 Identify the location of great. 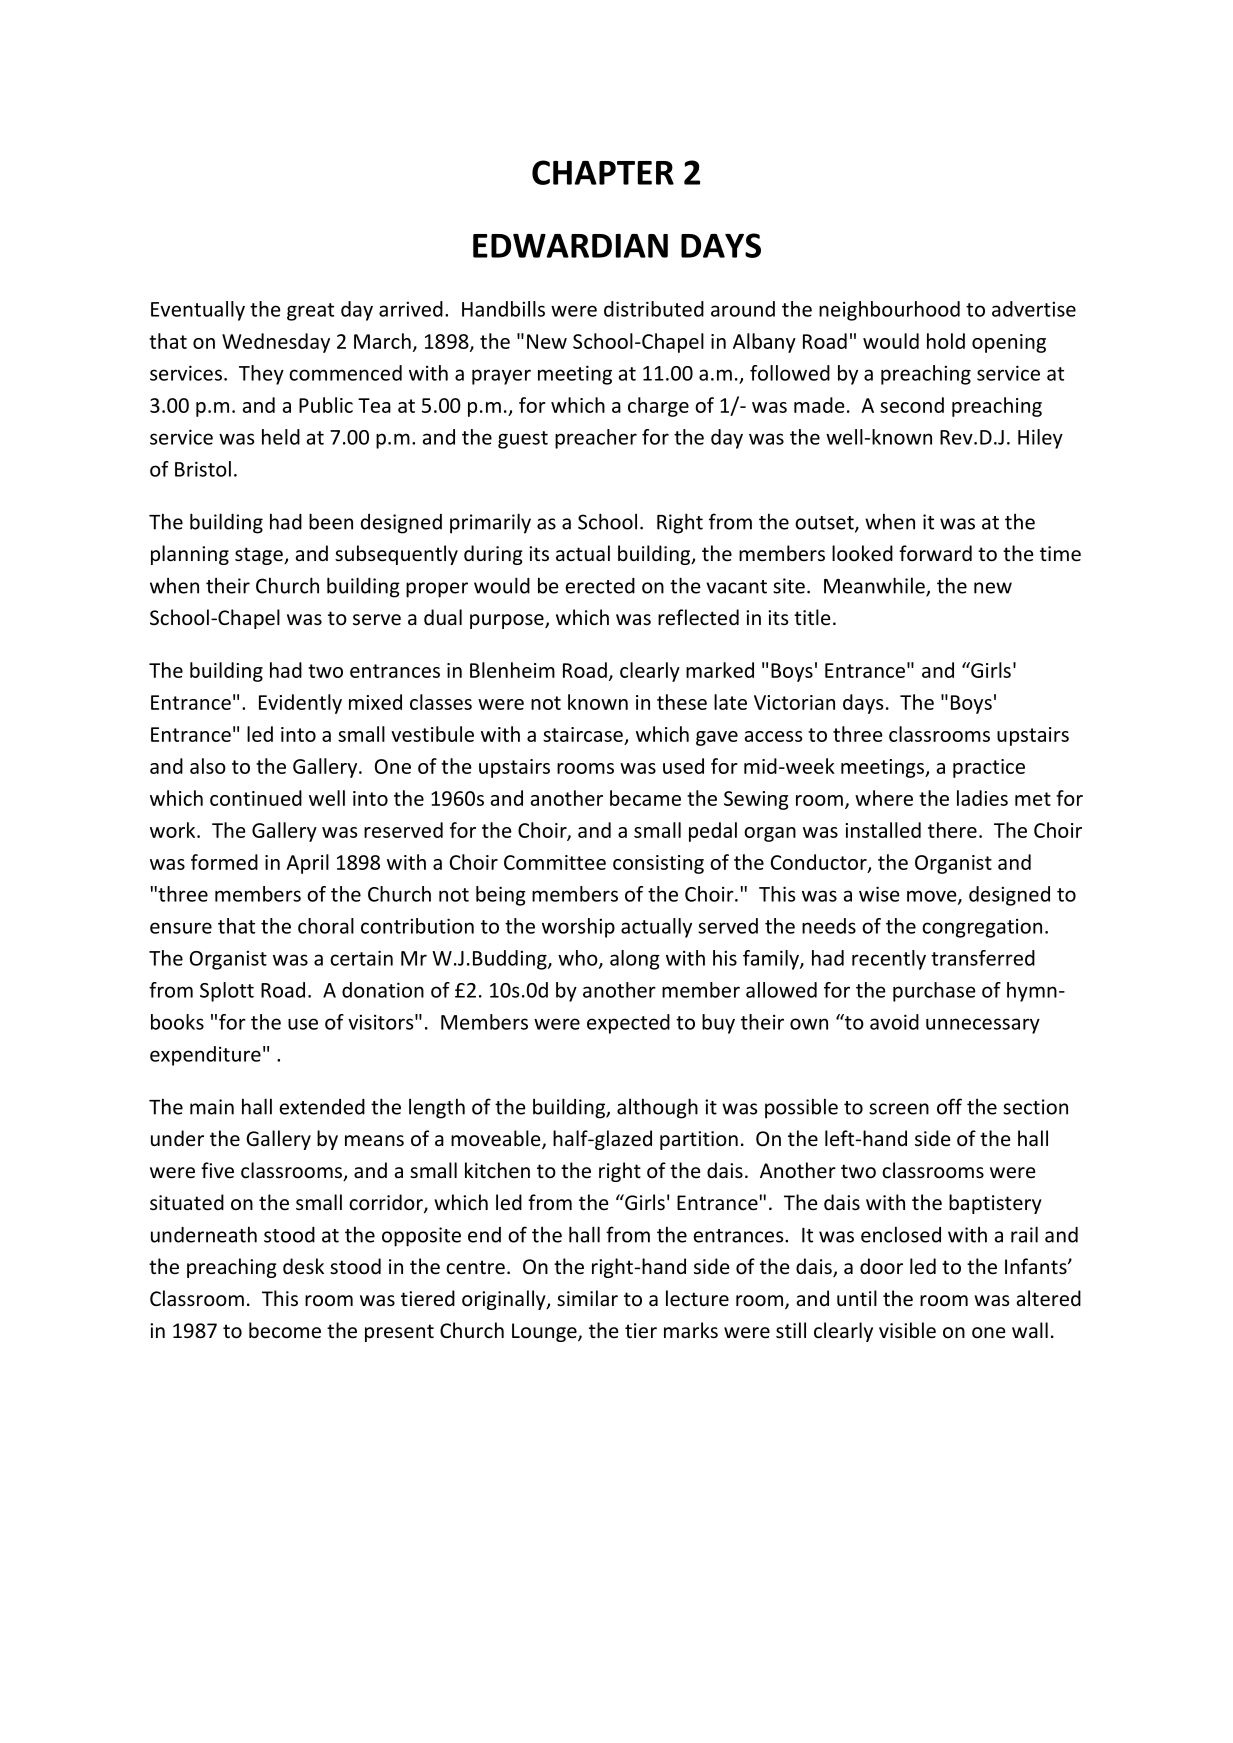
(310, 312).
